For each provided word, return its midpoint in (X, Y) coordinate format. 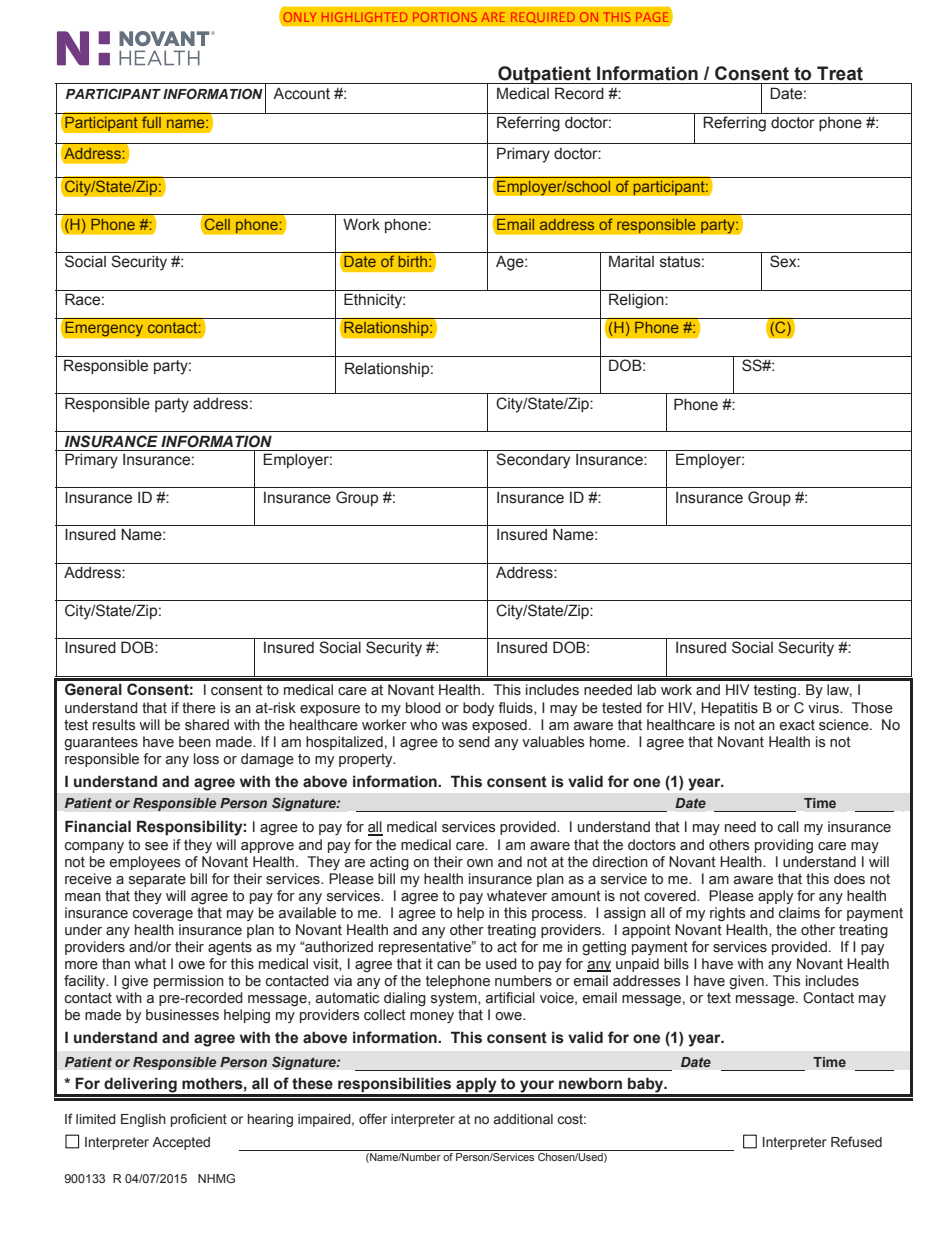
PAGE (652, 17)
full (151, 122)
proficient (199, 1120)
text (719, 998)
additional (523, 1119)
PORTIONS (445, 17)
